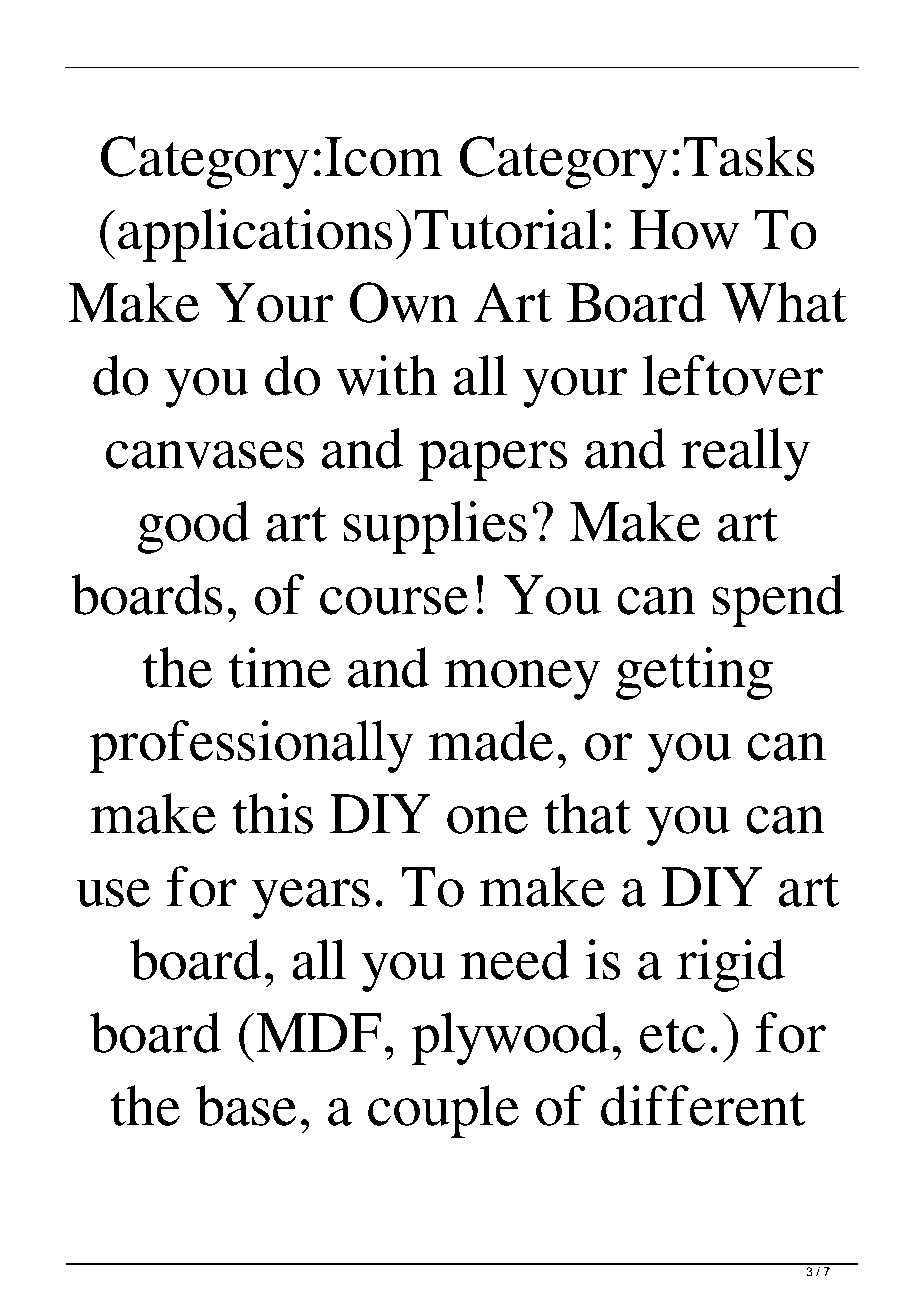 This image has width=924, height=1308. Describe the element at coordinates (246, 1105) in the image. I see `base` at that location.
